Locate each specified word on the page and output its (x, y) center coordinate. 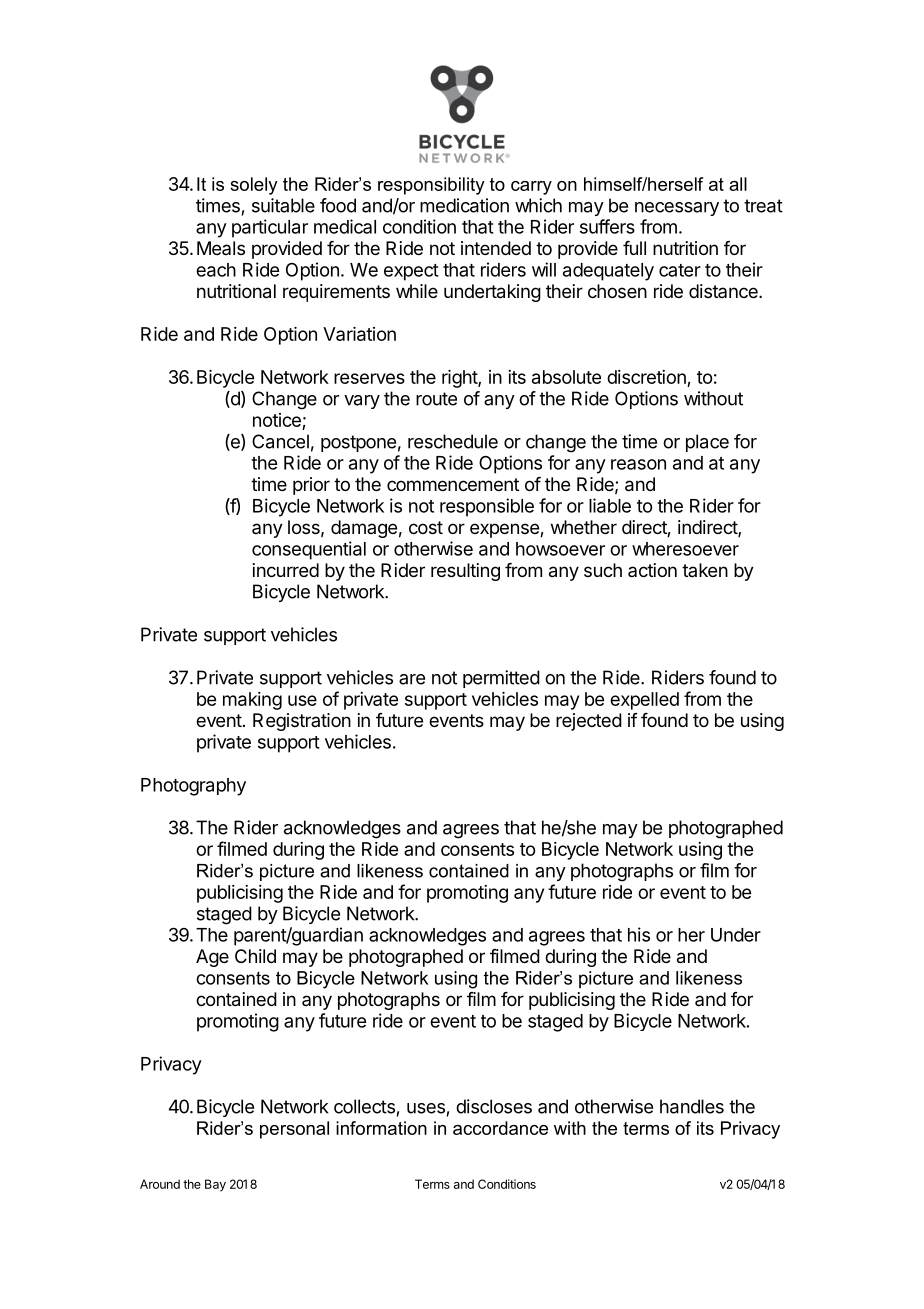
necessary (677, 209)
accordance (500, 1128)
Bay (215, 1185)
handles (692, 1106)
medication (464, 205)
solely (254, 186)
